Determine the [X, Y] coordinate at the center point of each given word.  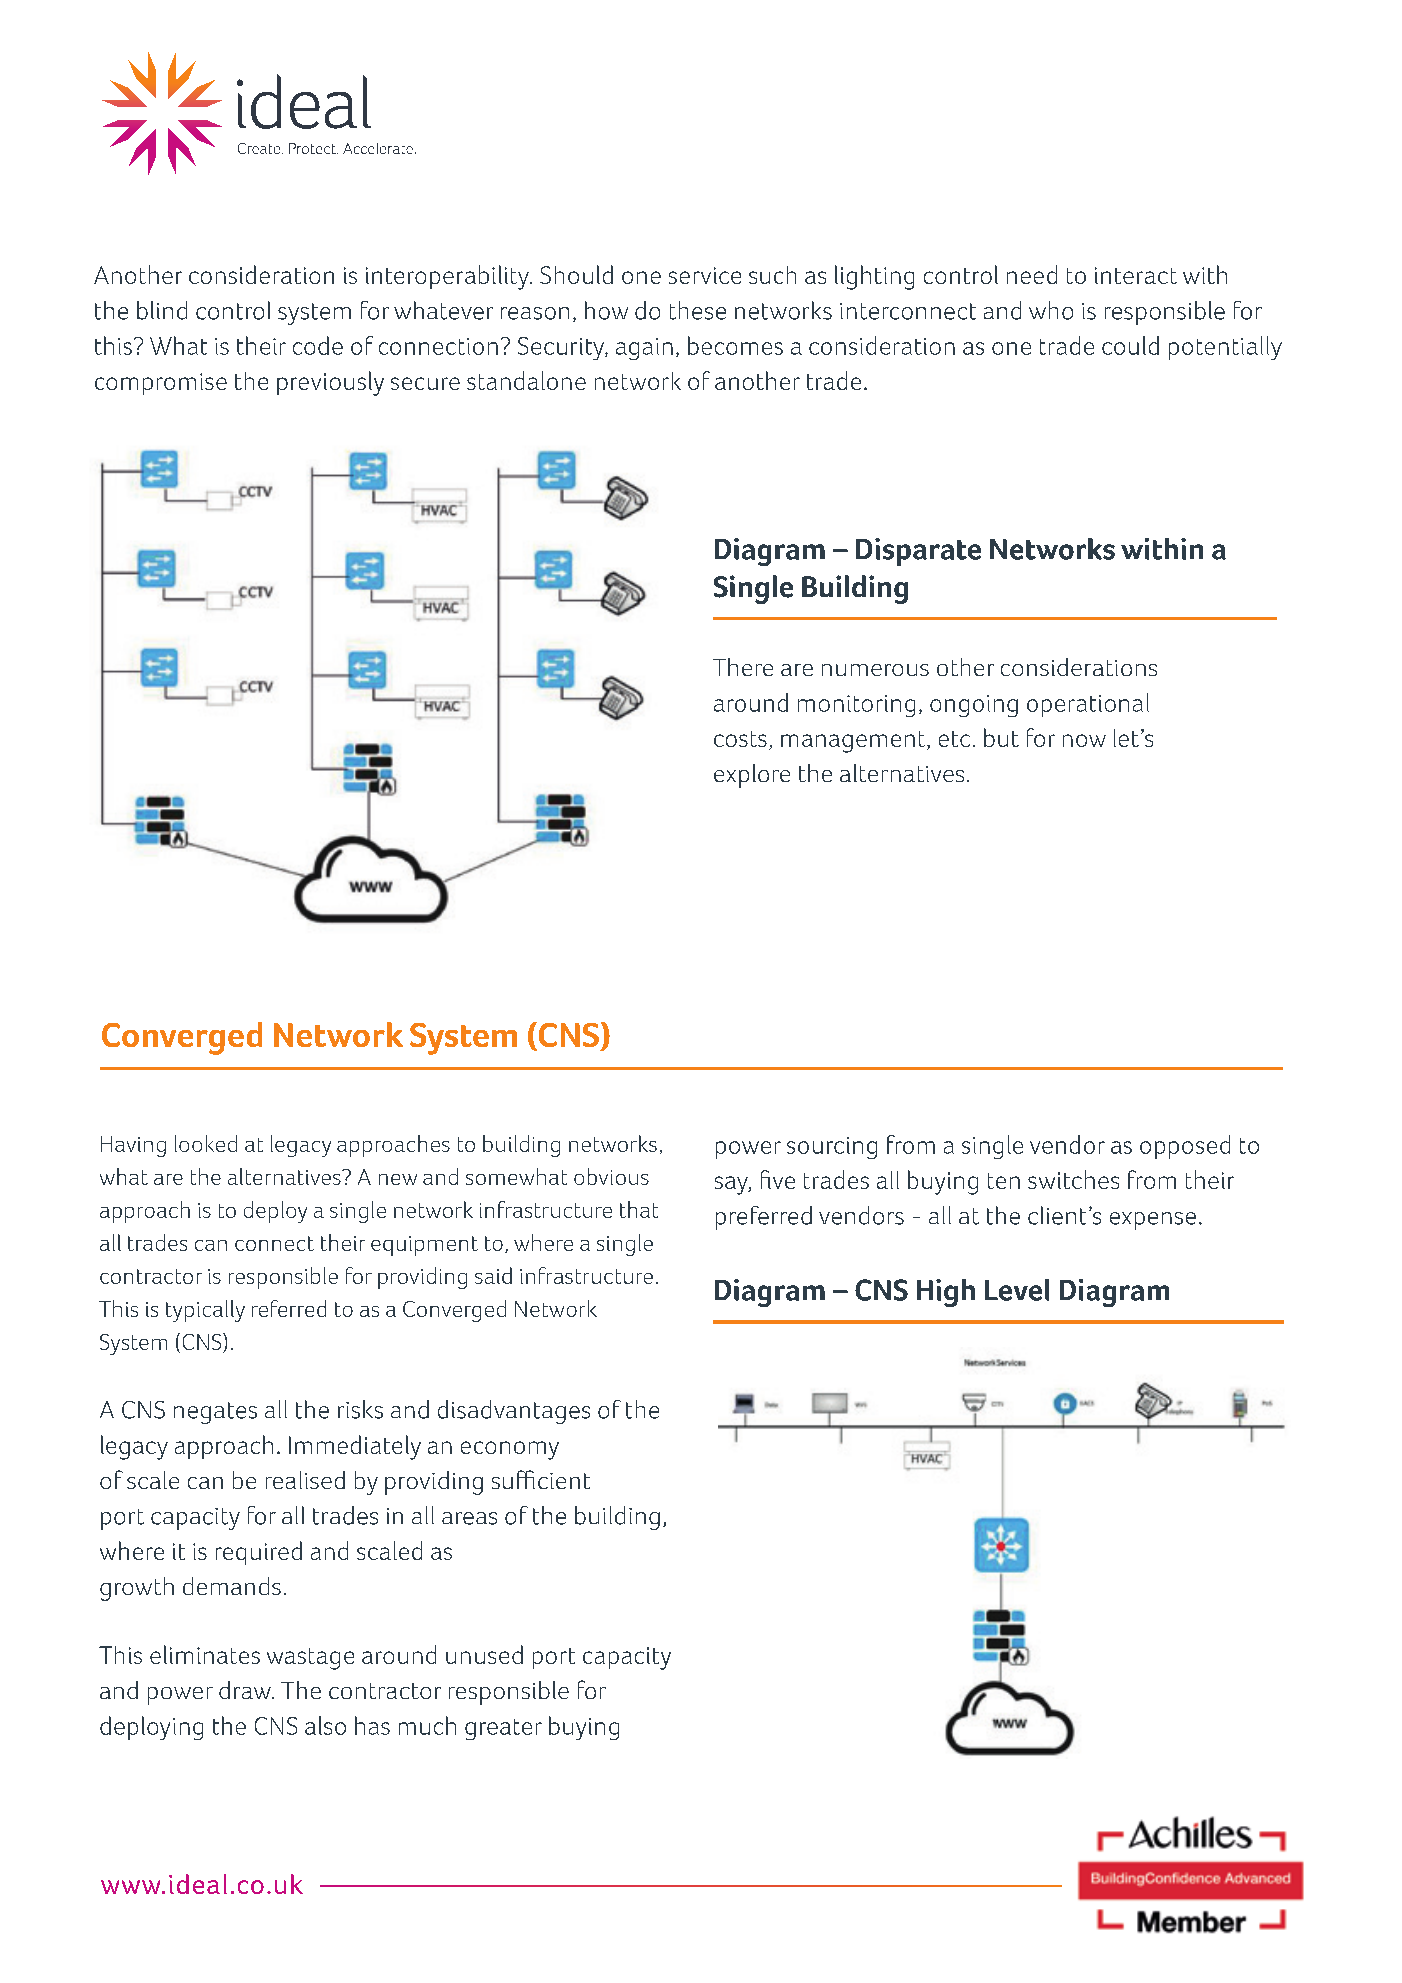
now [1084, 740]
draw [246, 1690]
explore [752, 776]
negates [215, 1413]
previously [330, 383]
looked [206, 1143]
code [318, 345]
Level [1017, 1290]
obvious [611, 1176]
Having [133, 1146]
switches [1073, 1179]
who [1051, 310]
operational [1088, 705]
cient [564, 1481]
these [698, 310]
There [743, 667]
